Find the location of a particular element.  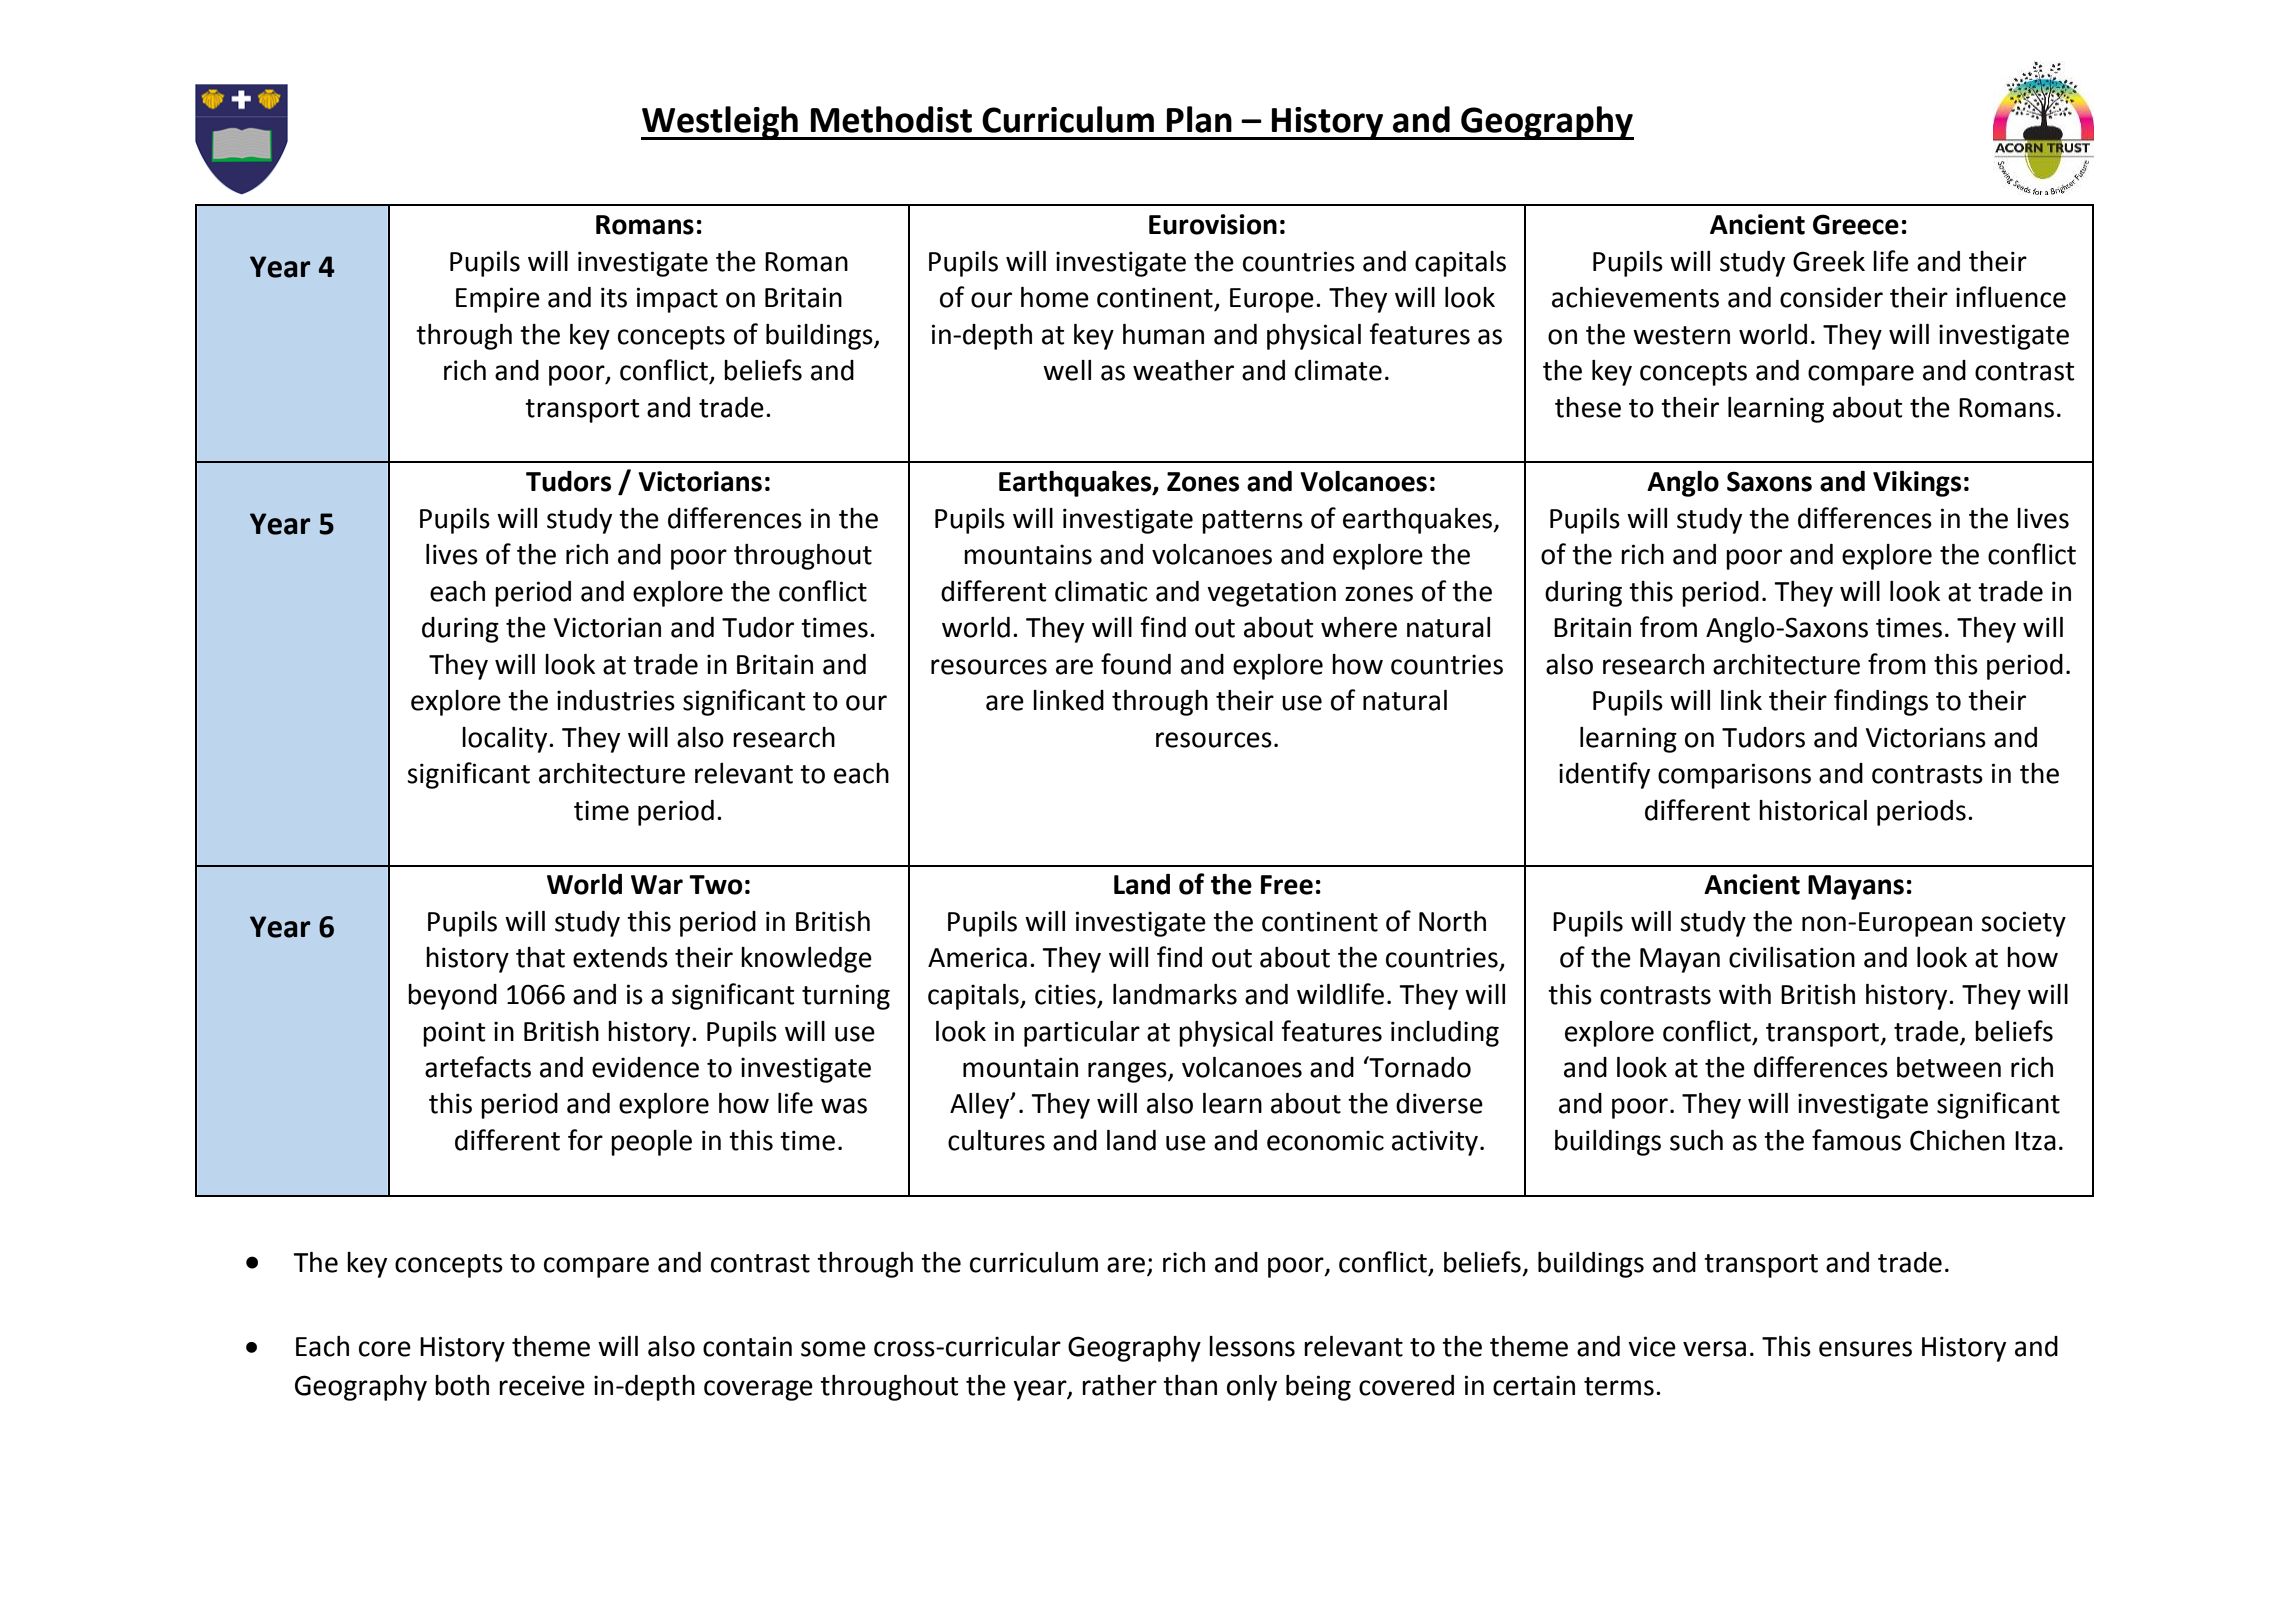

Vikings is located at coordinates (1917, 484).
